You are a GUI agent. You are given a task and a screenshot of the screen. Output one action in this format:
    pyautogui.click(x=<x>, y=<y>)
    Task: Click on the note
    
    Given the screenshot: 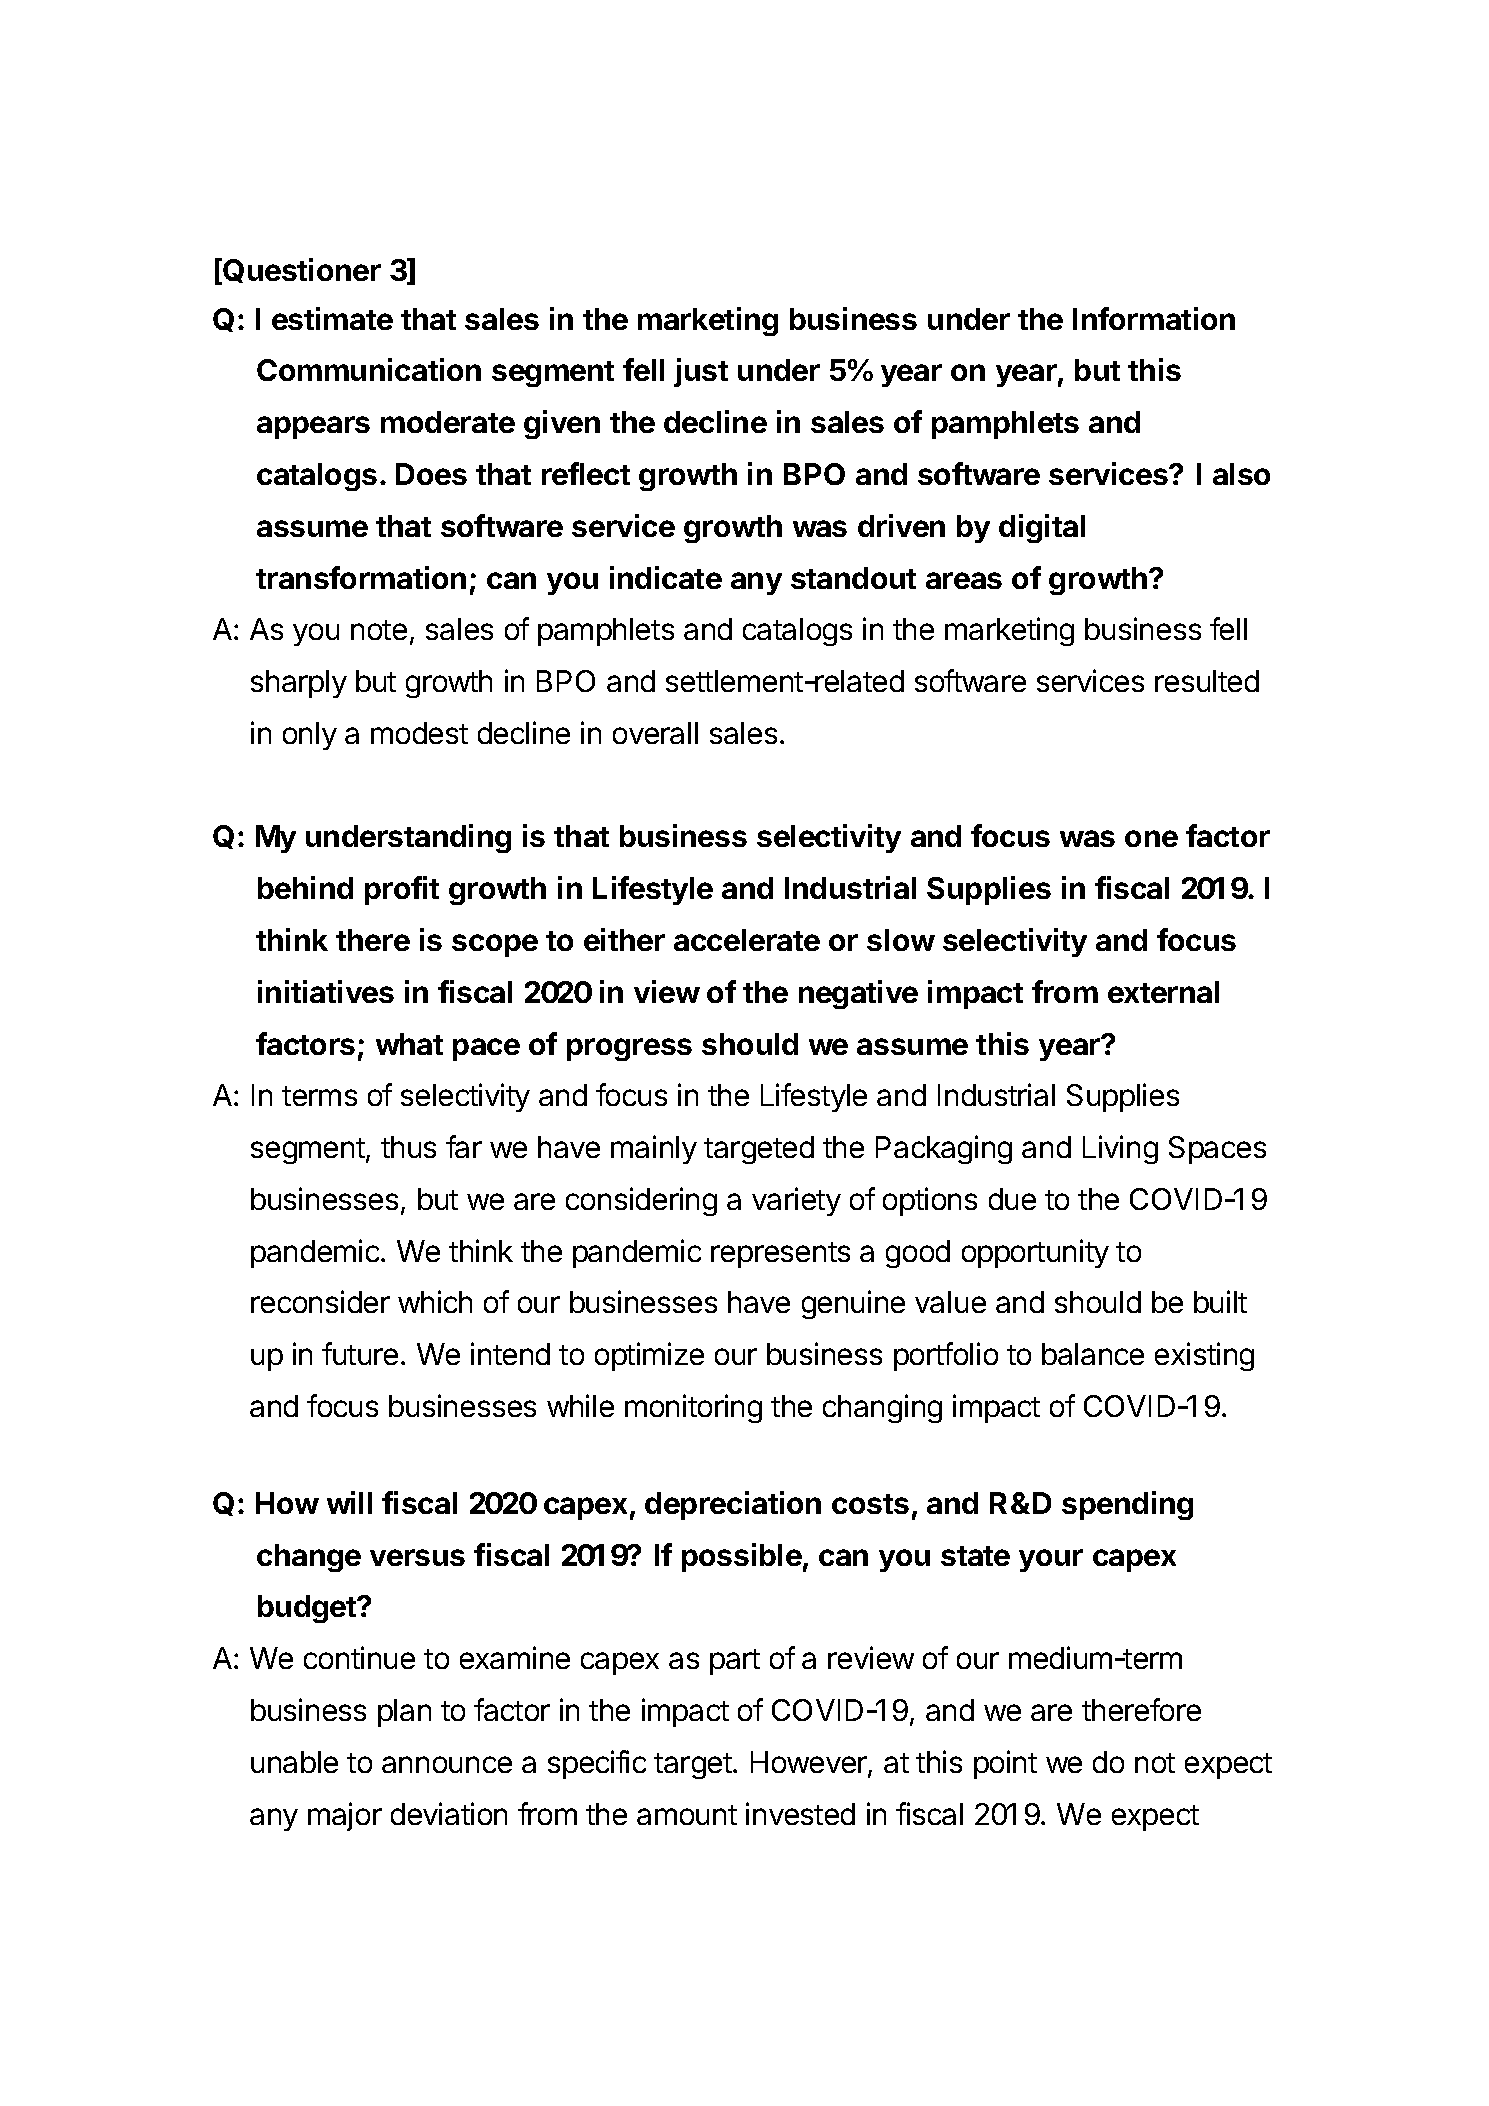 What is the action you would take?
    pyautogui.click(x=379, y=630)
